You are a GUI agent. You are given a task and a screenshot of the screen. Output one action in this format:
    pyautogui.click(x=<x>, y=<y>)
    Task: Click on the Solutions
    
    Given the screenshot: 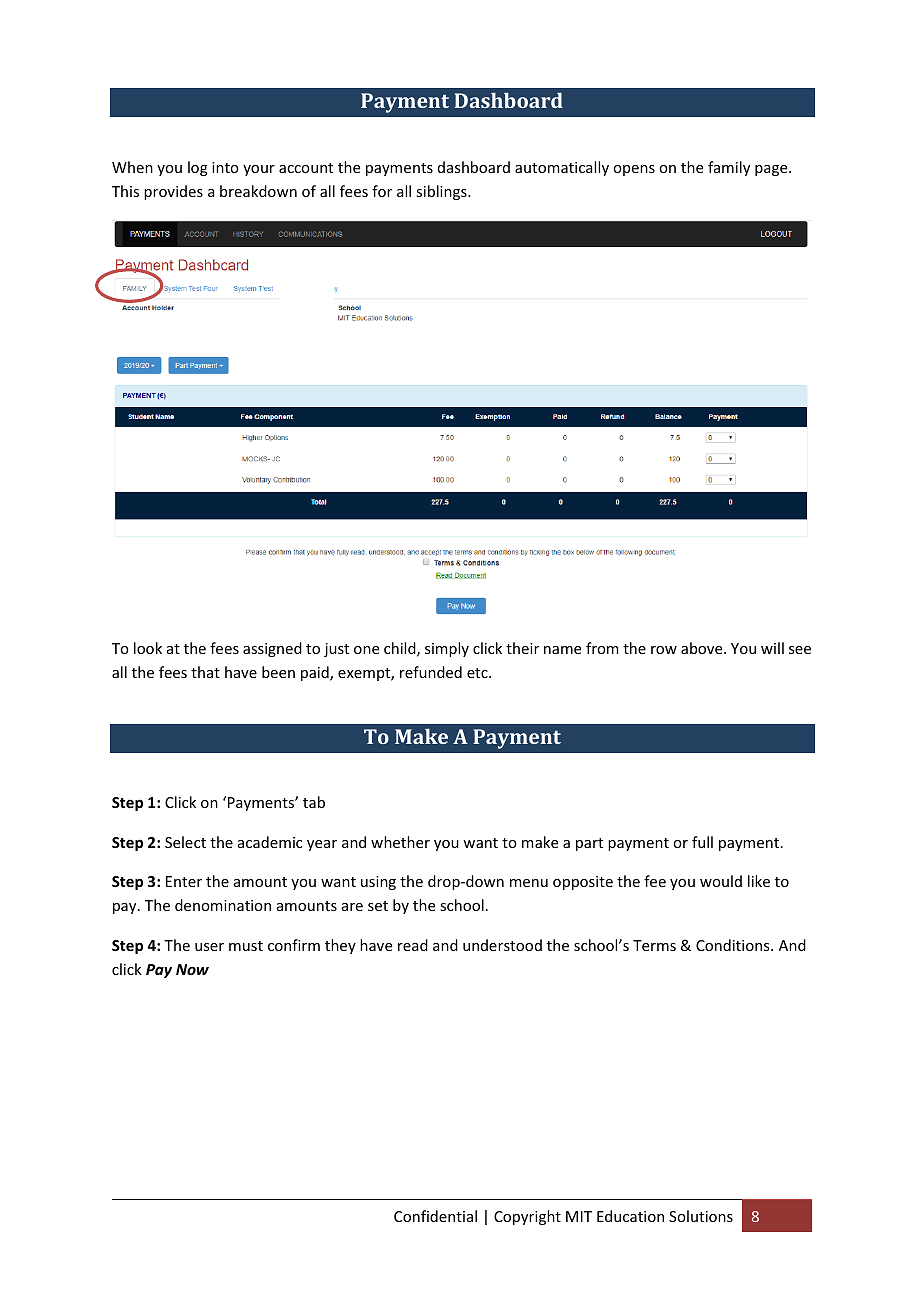 What is the action you would take?
    pyautogui.click(x=701, y=1216)
